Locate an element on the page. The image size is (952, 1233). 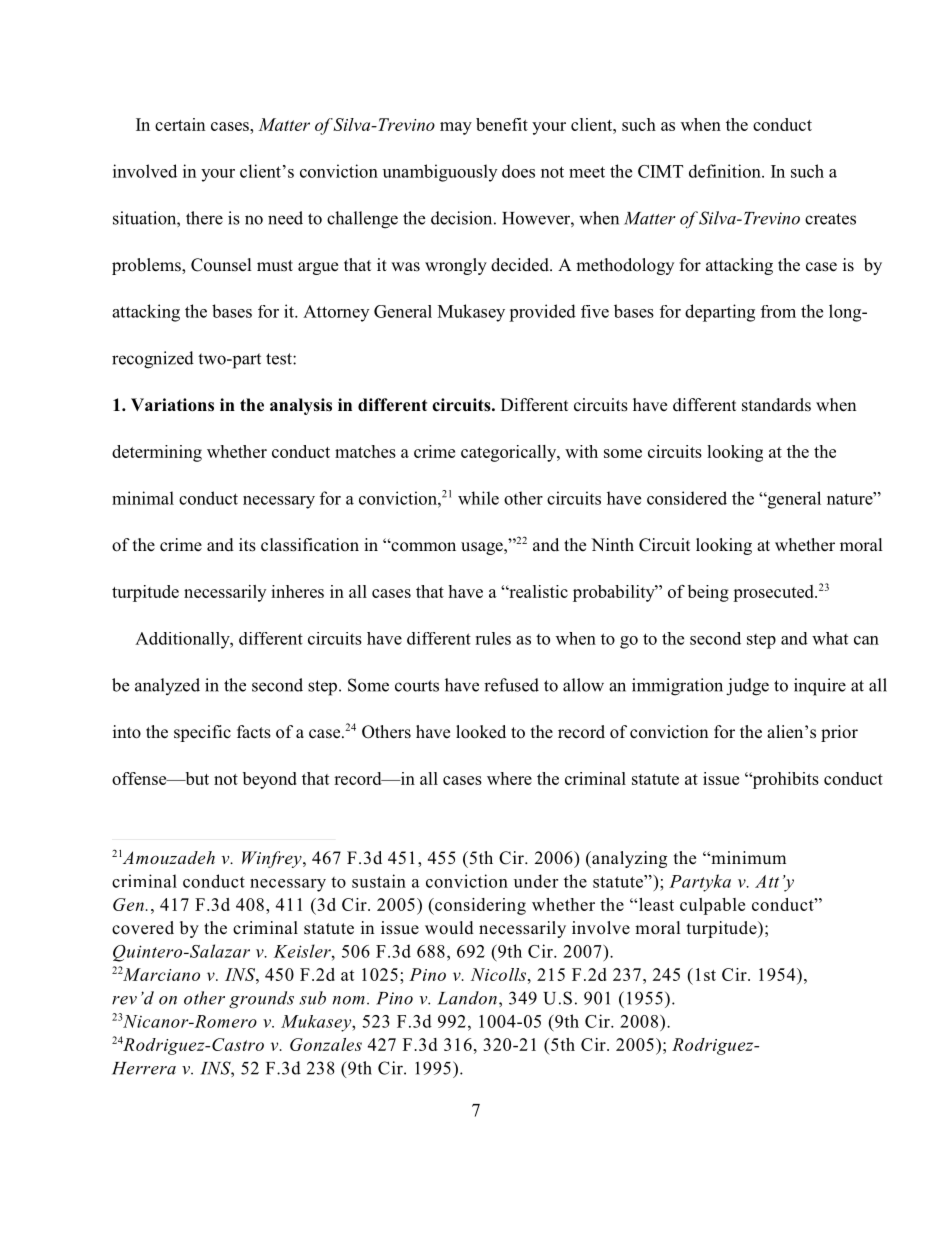
determining is located at coordinates (157, 453).
